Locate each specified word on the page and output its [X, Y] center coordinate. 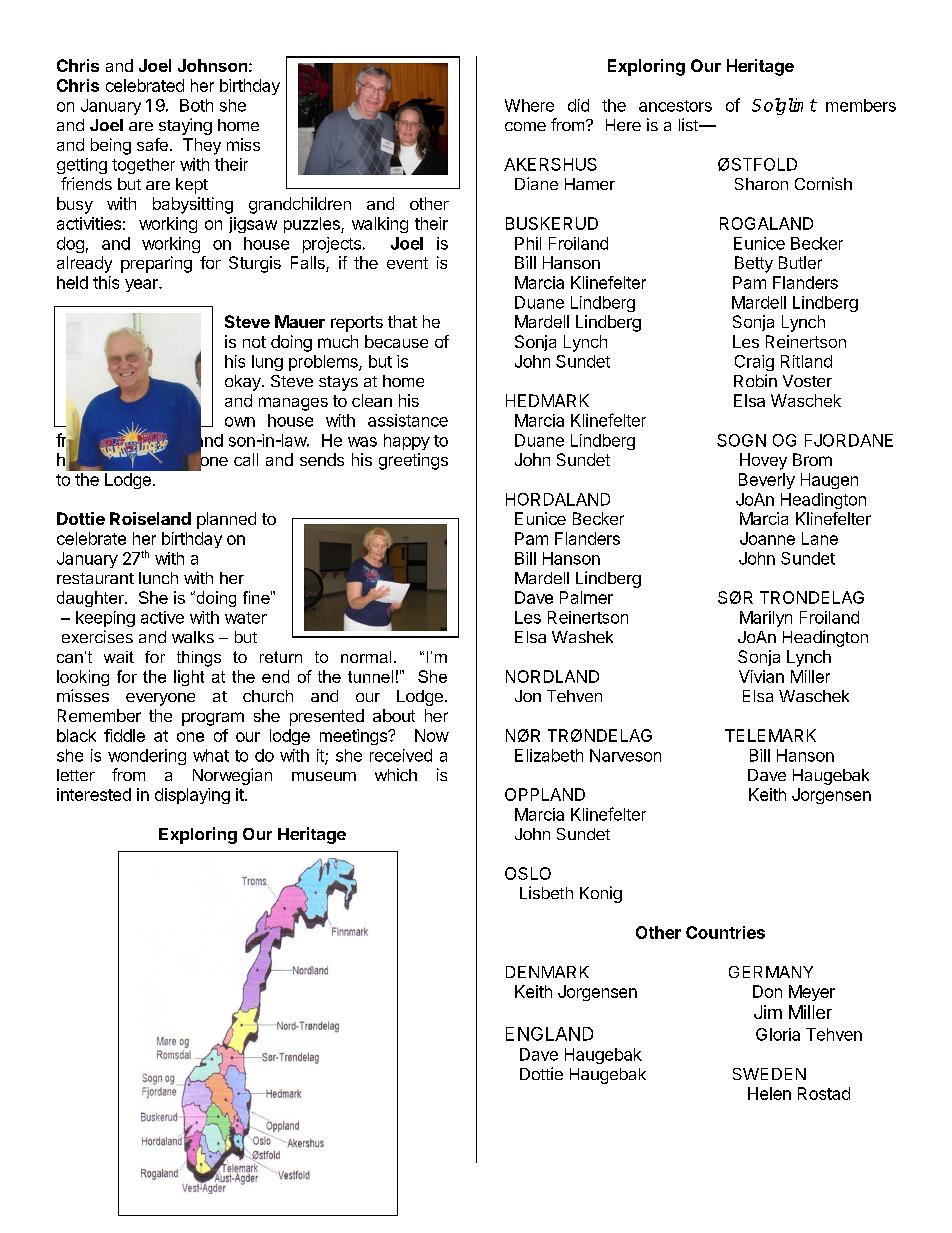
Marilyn [766, 619]
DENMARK [547, 972]
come [525, 126]
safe [152, 144]
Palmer [586, 597]
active [162, 617]
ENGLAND [549, 1034]
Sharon [761, 184]
